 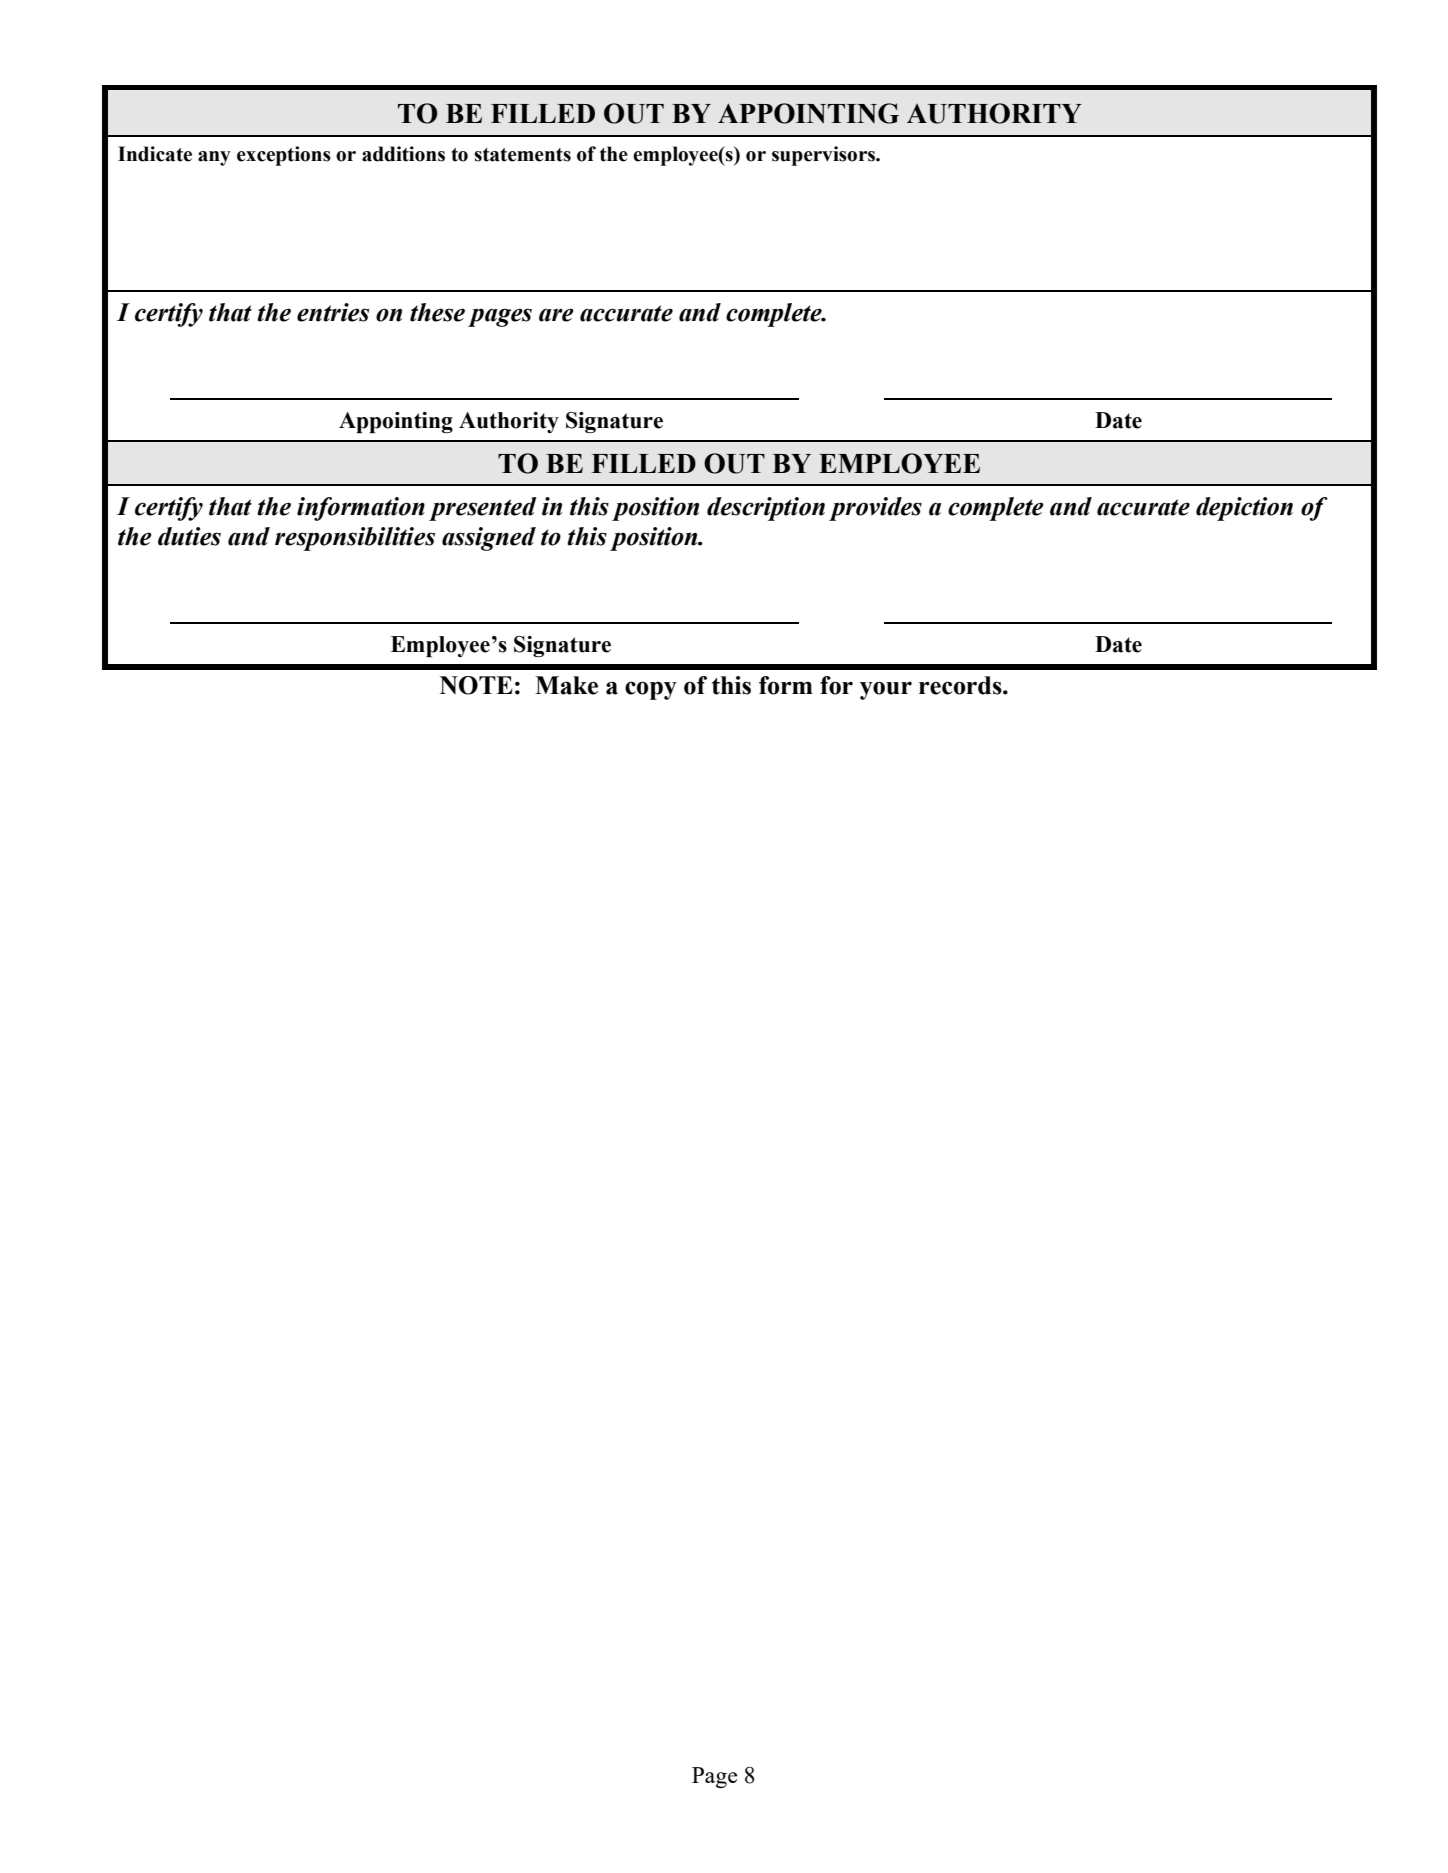 What do you see at coordinates (556, 315) in the page?
I see `are` at bounding box center [556, 315].
